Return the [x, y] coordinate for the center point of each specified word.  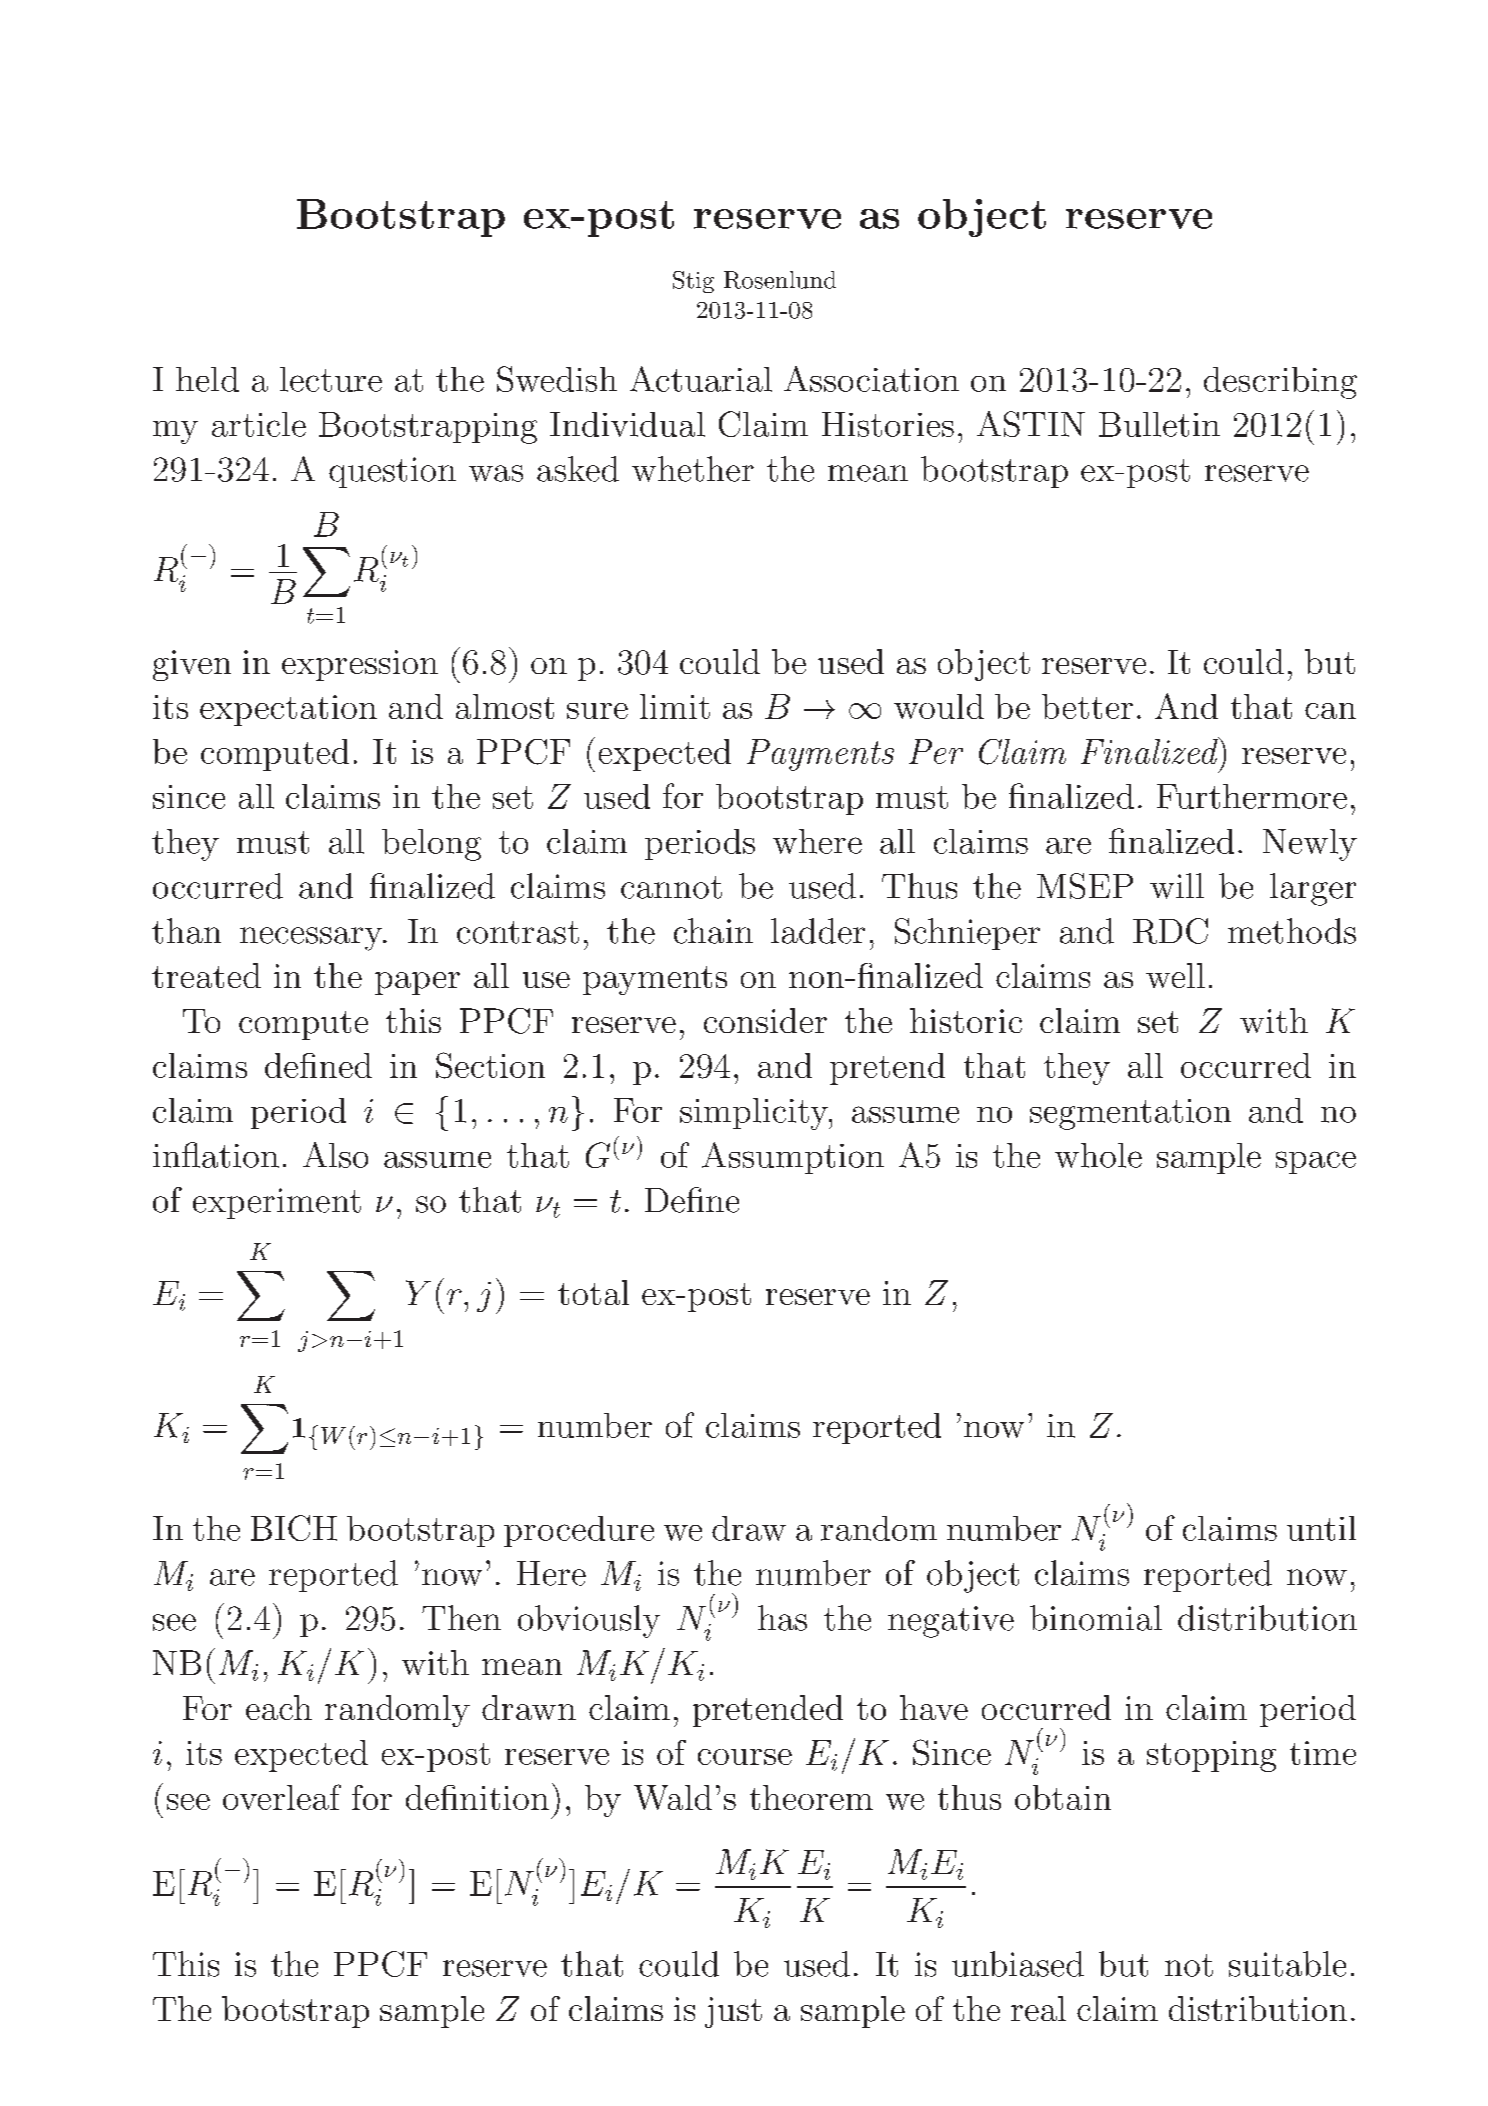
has [782, 1618]
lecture [331, 379]
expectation [288, 710]
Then [461, 1618]
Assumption [793, 1158]
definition [477, 1797]
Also [335, 1155]
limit [675, 706]
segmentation [1130, 1114]
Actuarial [701, 379]
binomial [1096, 1618]
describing [1280, 383]
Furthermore [1252, 796]
